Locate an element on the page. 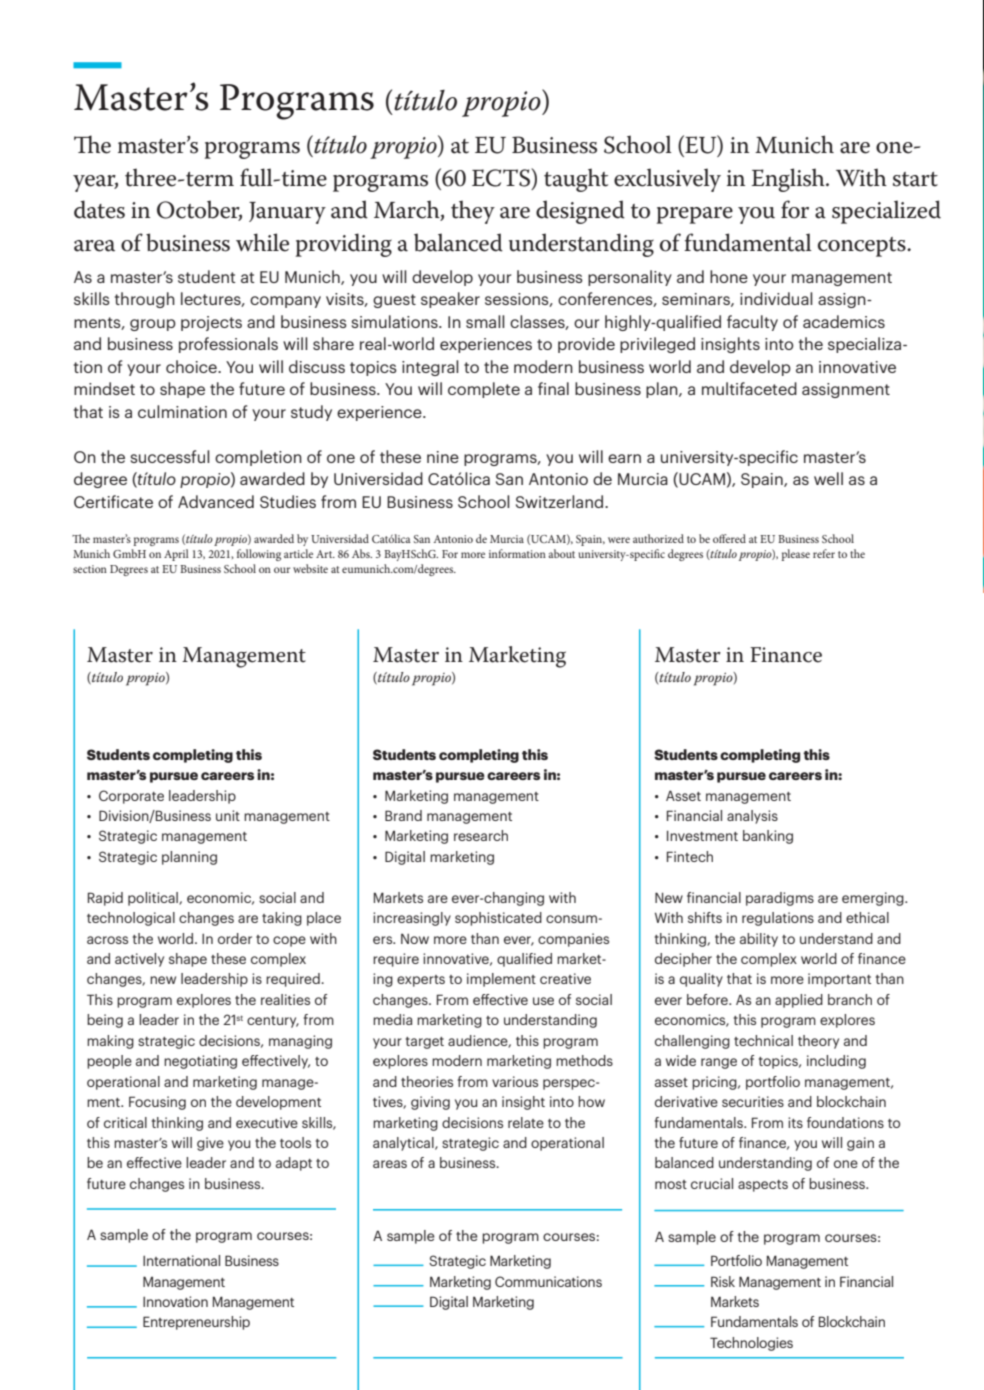 The image size is (984, 1390). English is located at coordinates (789, 180).
